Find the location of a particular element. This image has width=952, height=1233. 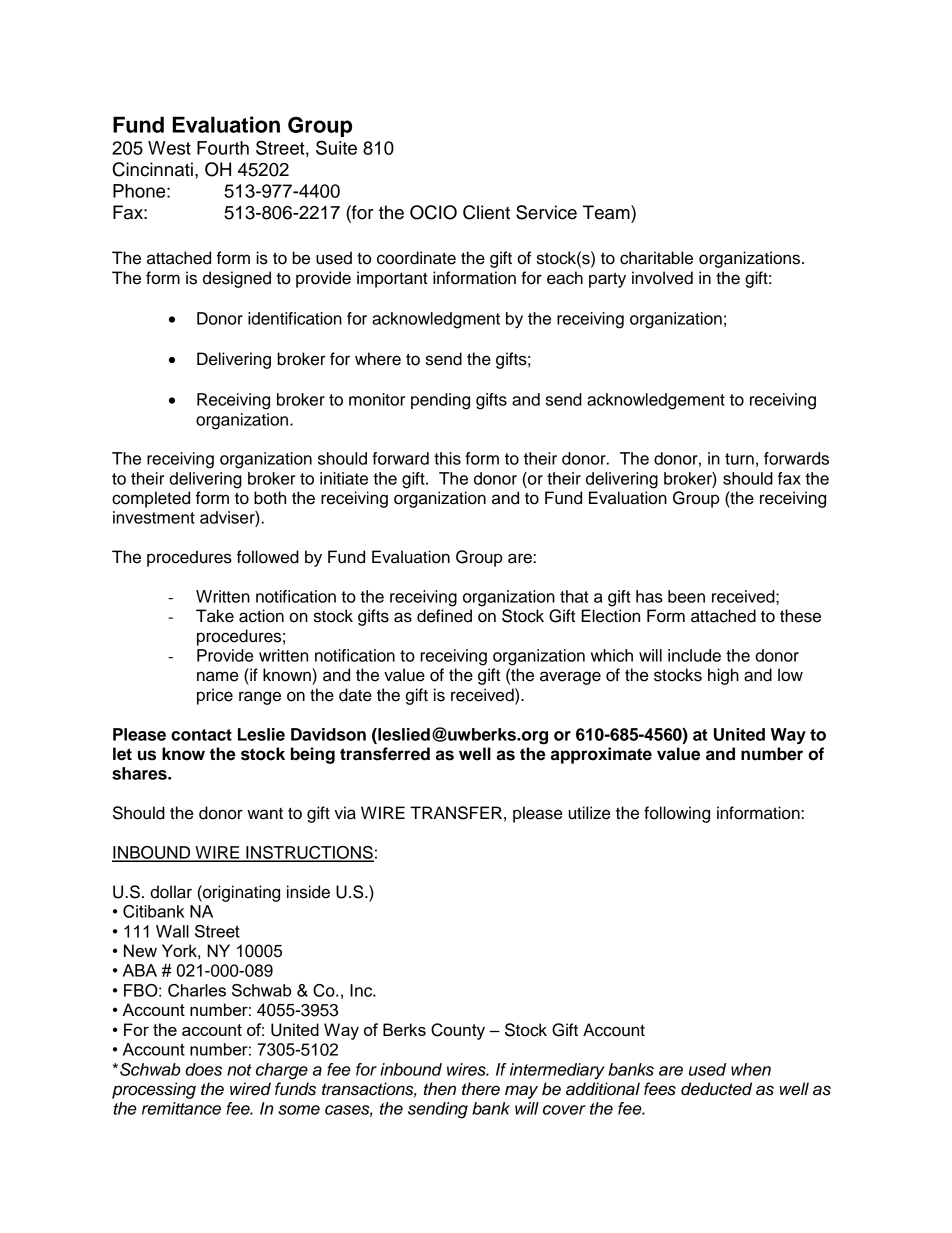

utilize is located at coordinates (589, 813).
